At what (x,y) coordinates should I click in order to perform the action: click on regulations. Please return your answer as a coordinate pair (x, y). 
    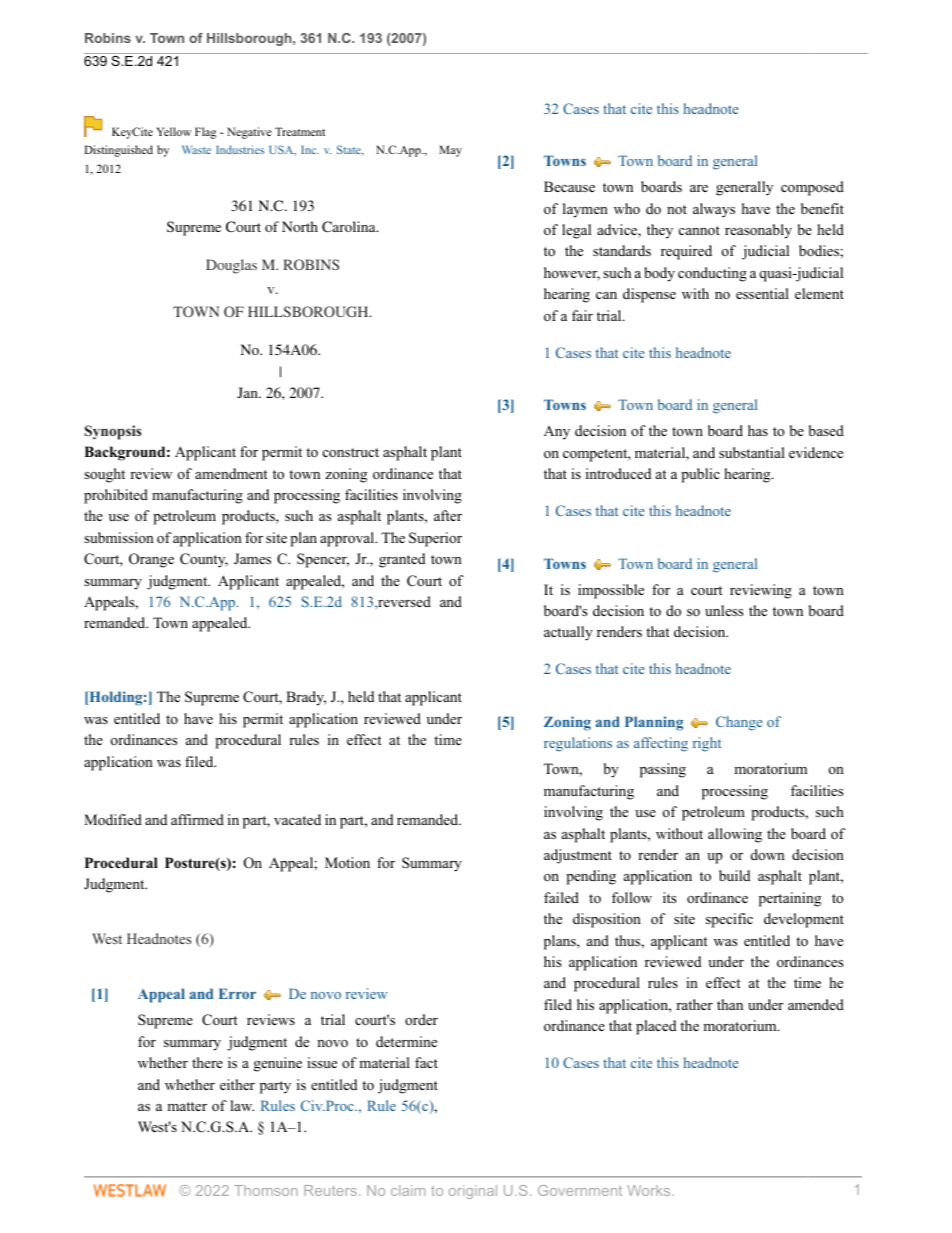
    Looking at the image, I should click on (578, 744).
